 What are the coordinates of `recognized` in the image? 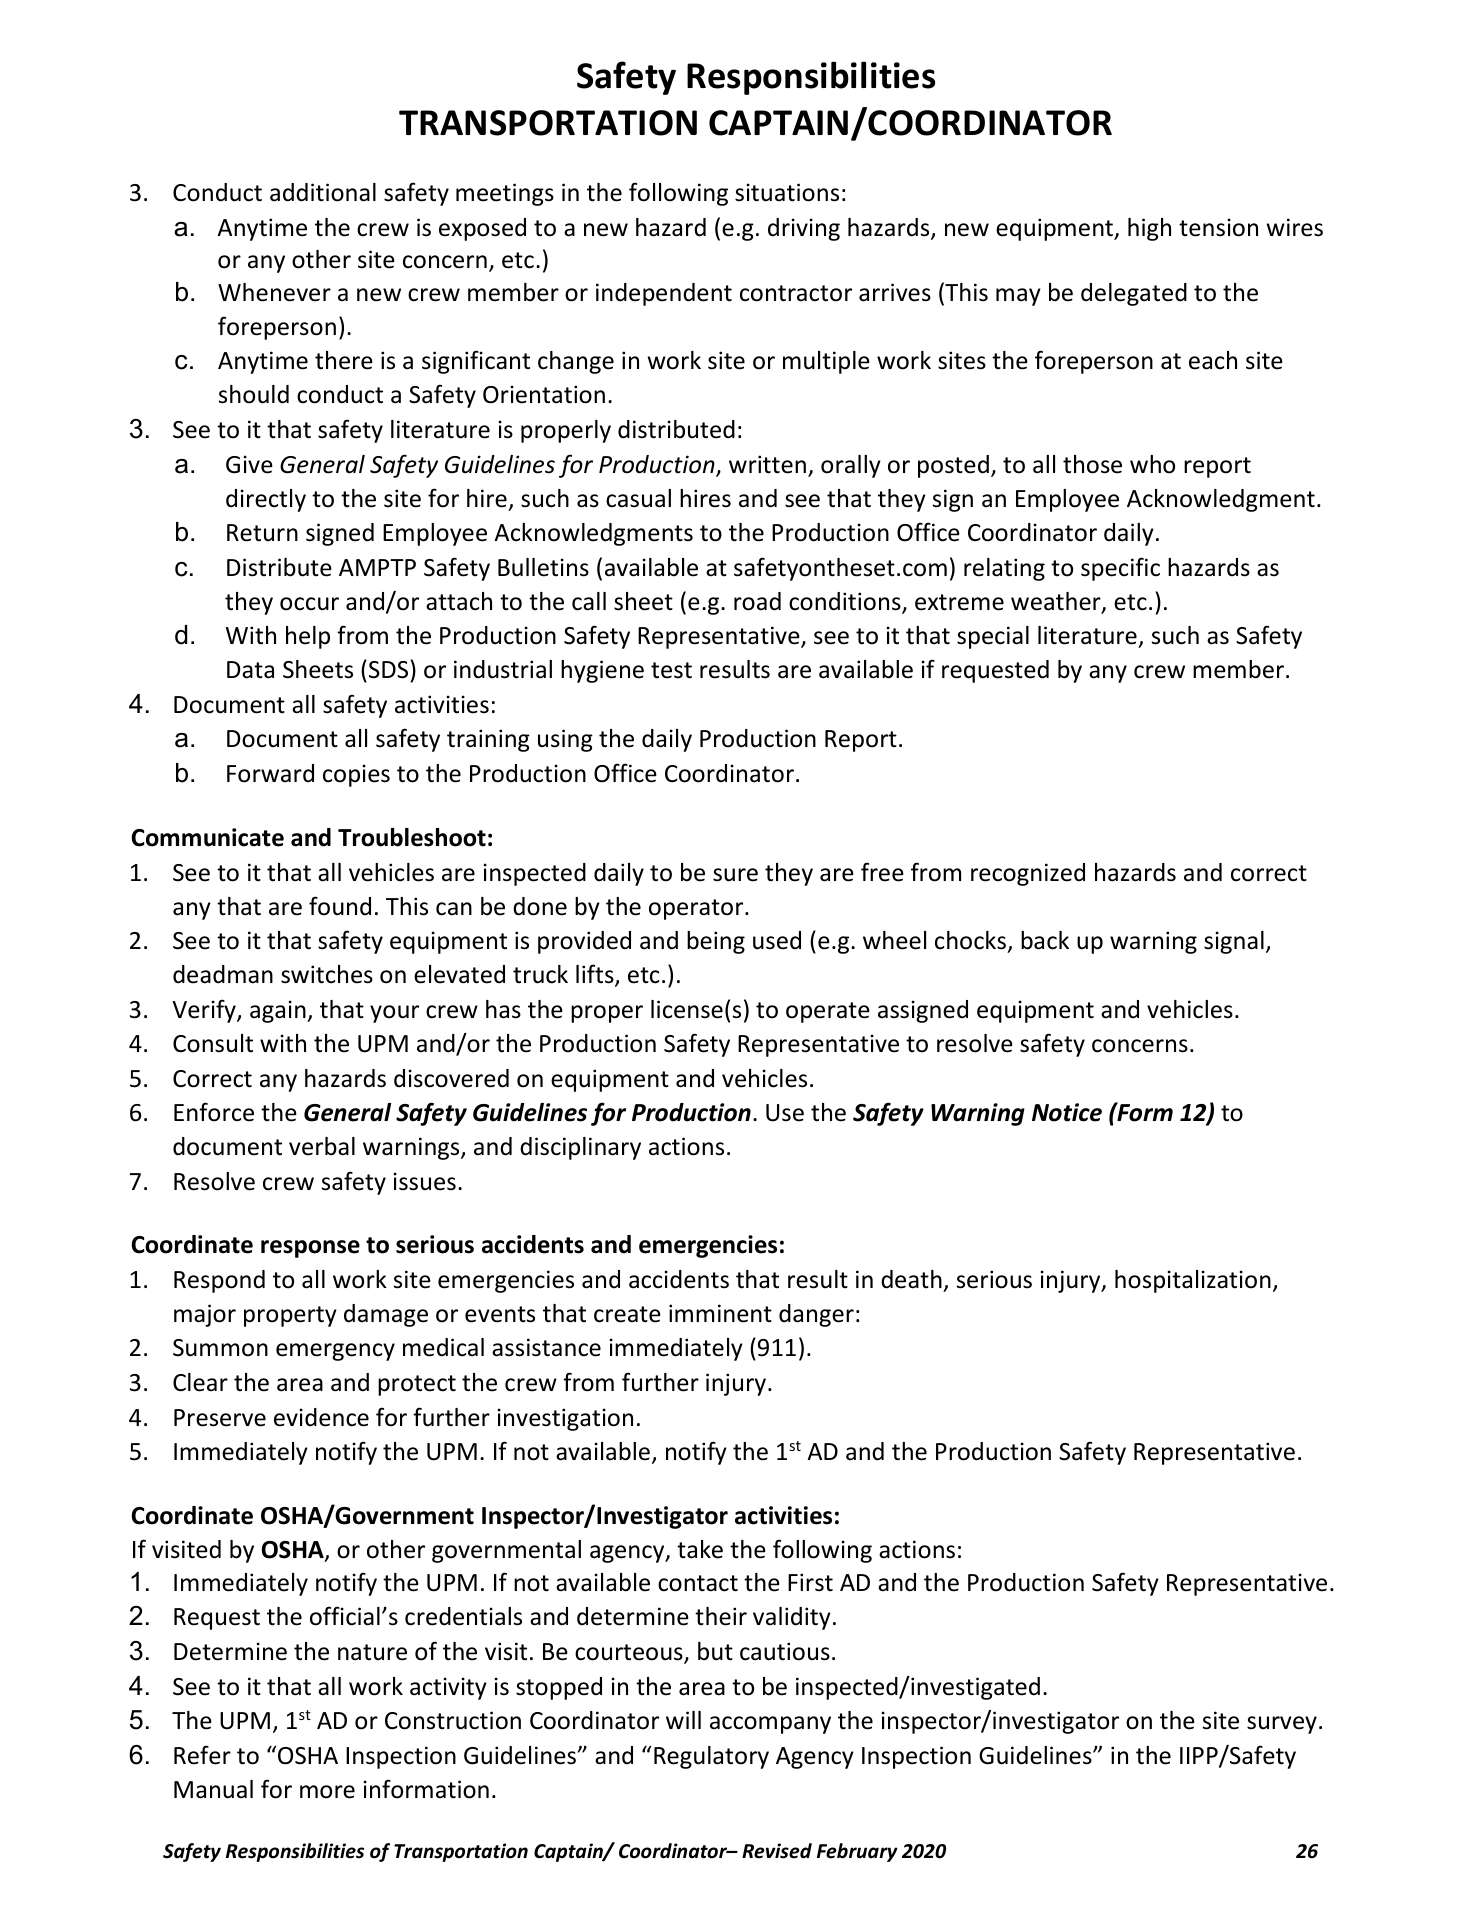 It's located at (1028, 874).
